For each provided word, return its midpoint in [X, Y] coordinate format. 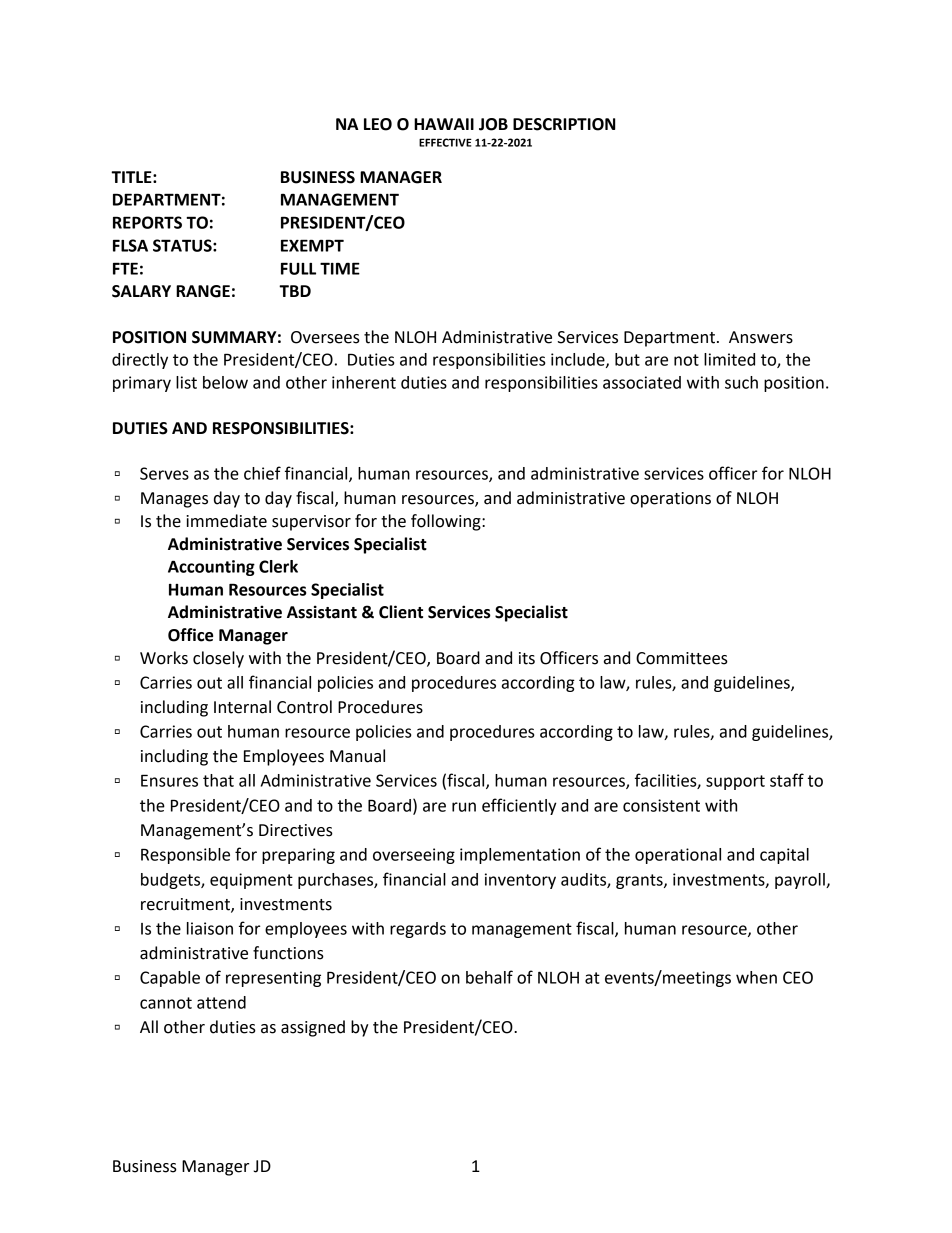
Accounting [211, 568]
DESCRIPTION [564, 124]
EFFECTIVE [445, 142]
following [447, 522]
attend [221, 1002]
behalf [489, 977]
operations [670, 500]
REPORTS [147, 222]
